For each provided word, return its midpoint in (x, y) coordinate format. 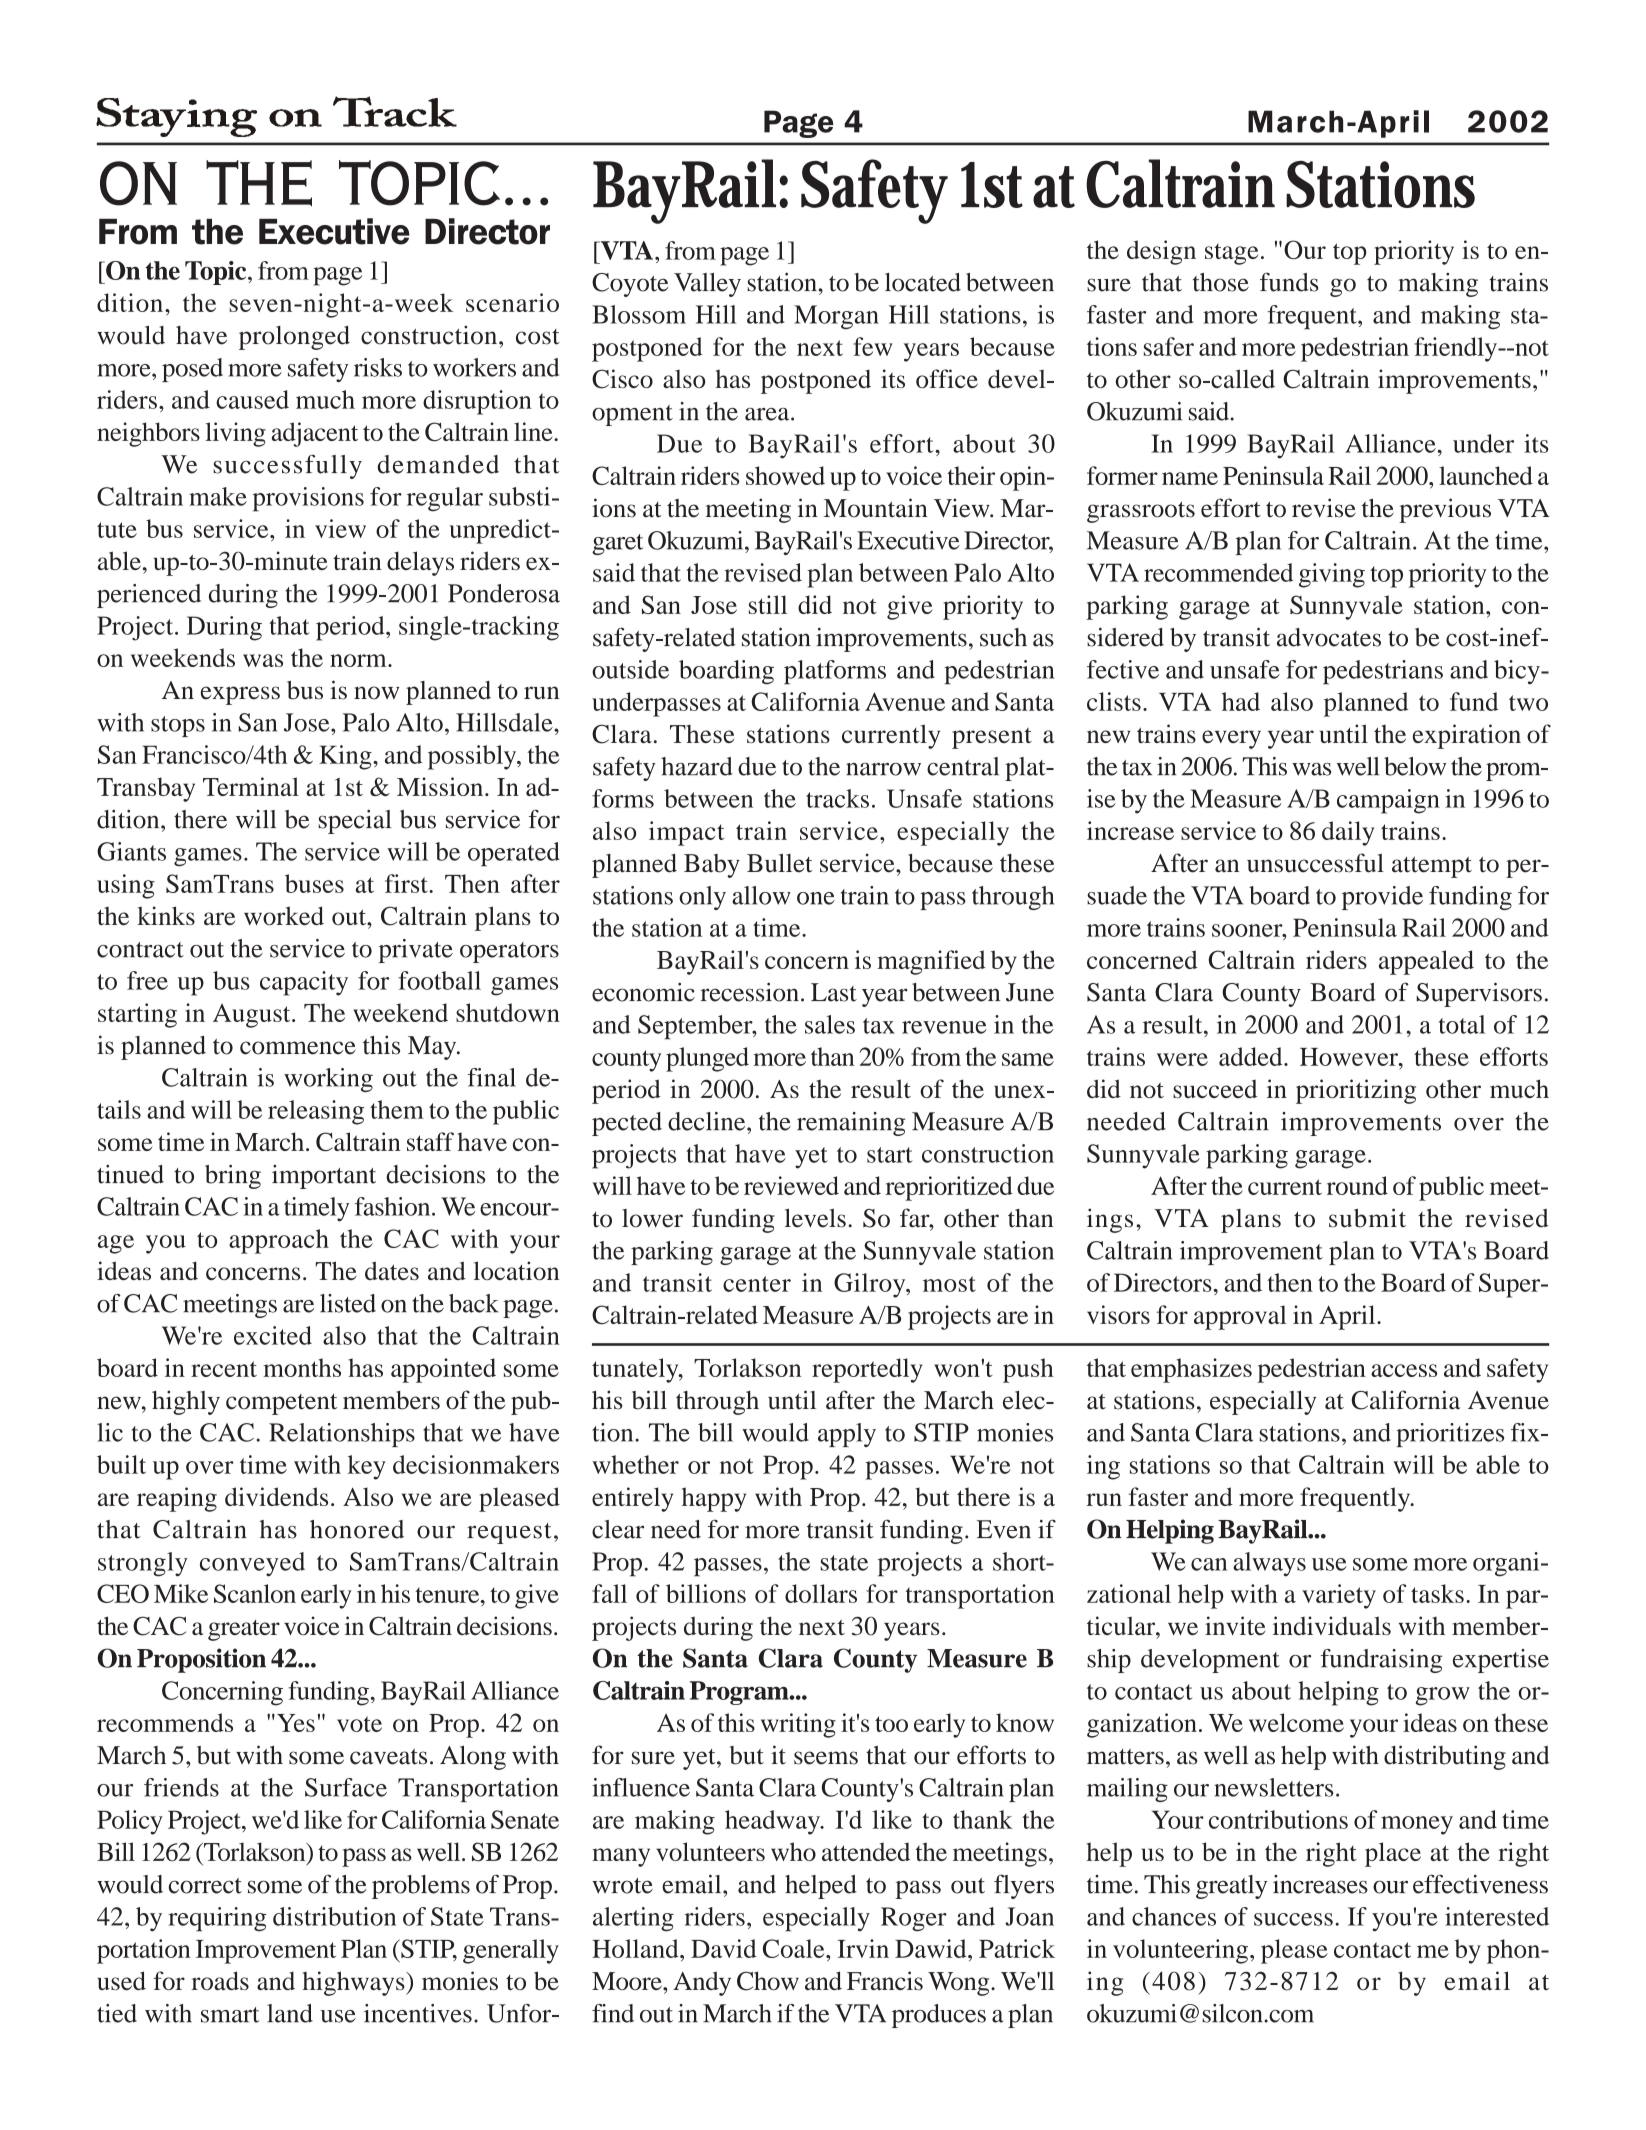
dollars (821, 1593)
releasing (316, 1112)
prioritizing (1356, 1091)
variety (1339, 1596)
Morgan (836, 317)
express (240, 695)
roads (220, 1980)
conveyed (252, 1564)
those (1221, 282)
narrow (883, 769)
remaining (851, 1124)
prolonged (294, 338)
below (1415, 766)
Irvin (863, 1948)
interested (1497, 1916)
